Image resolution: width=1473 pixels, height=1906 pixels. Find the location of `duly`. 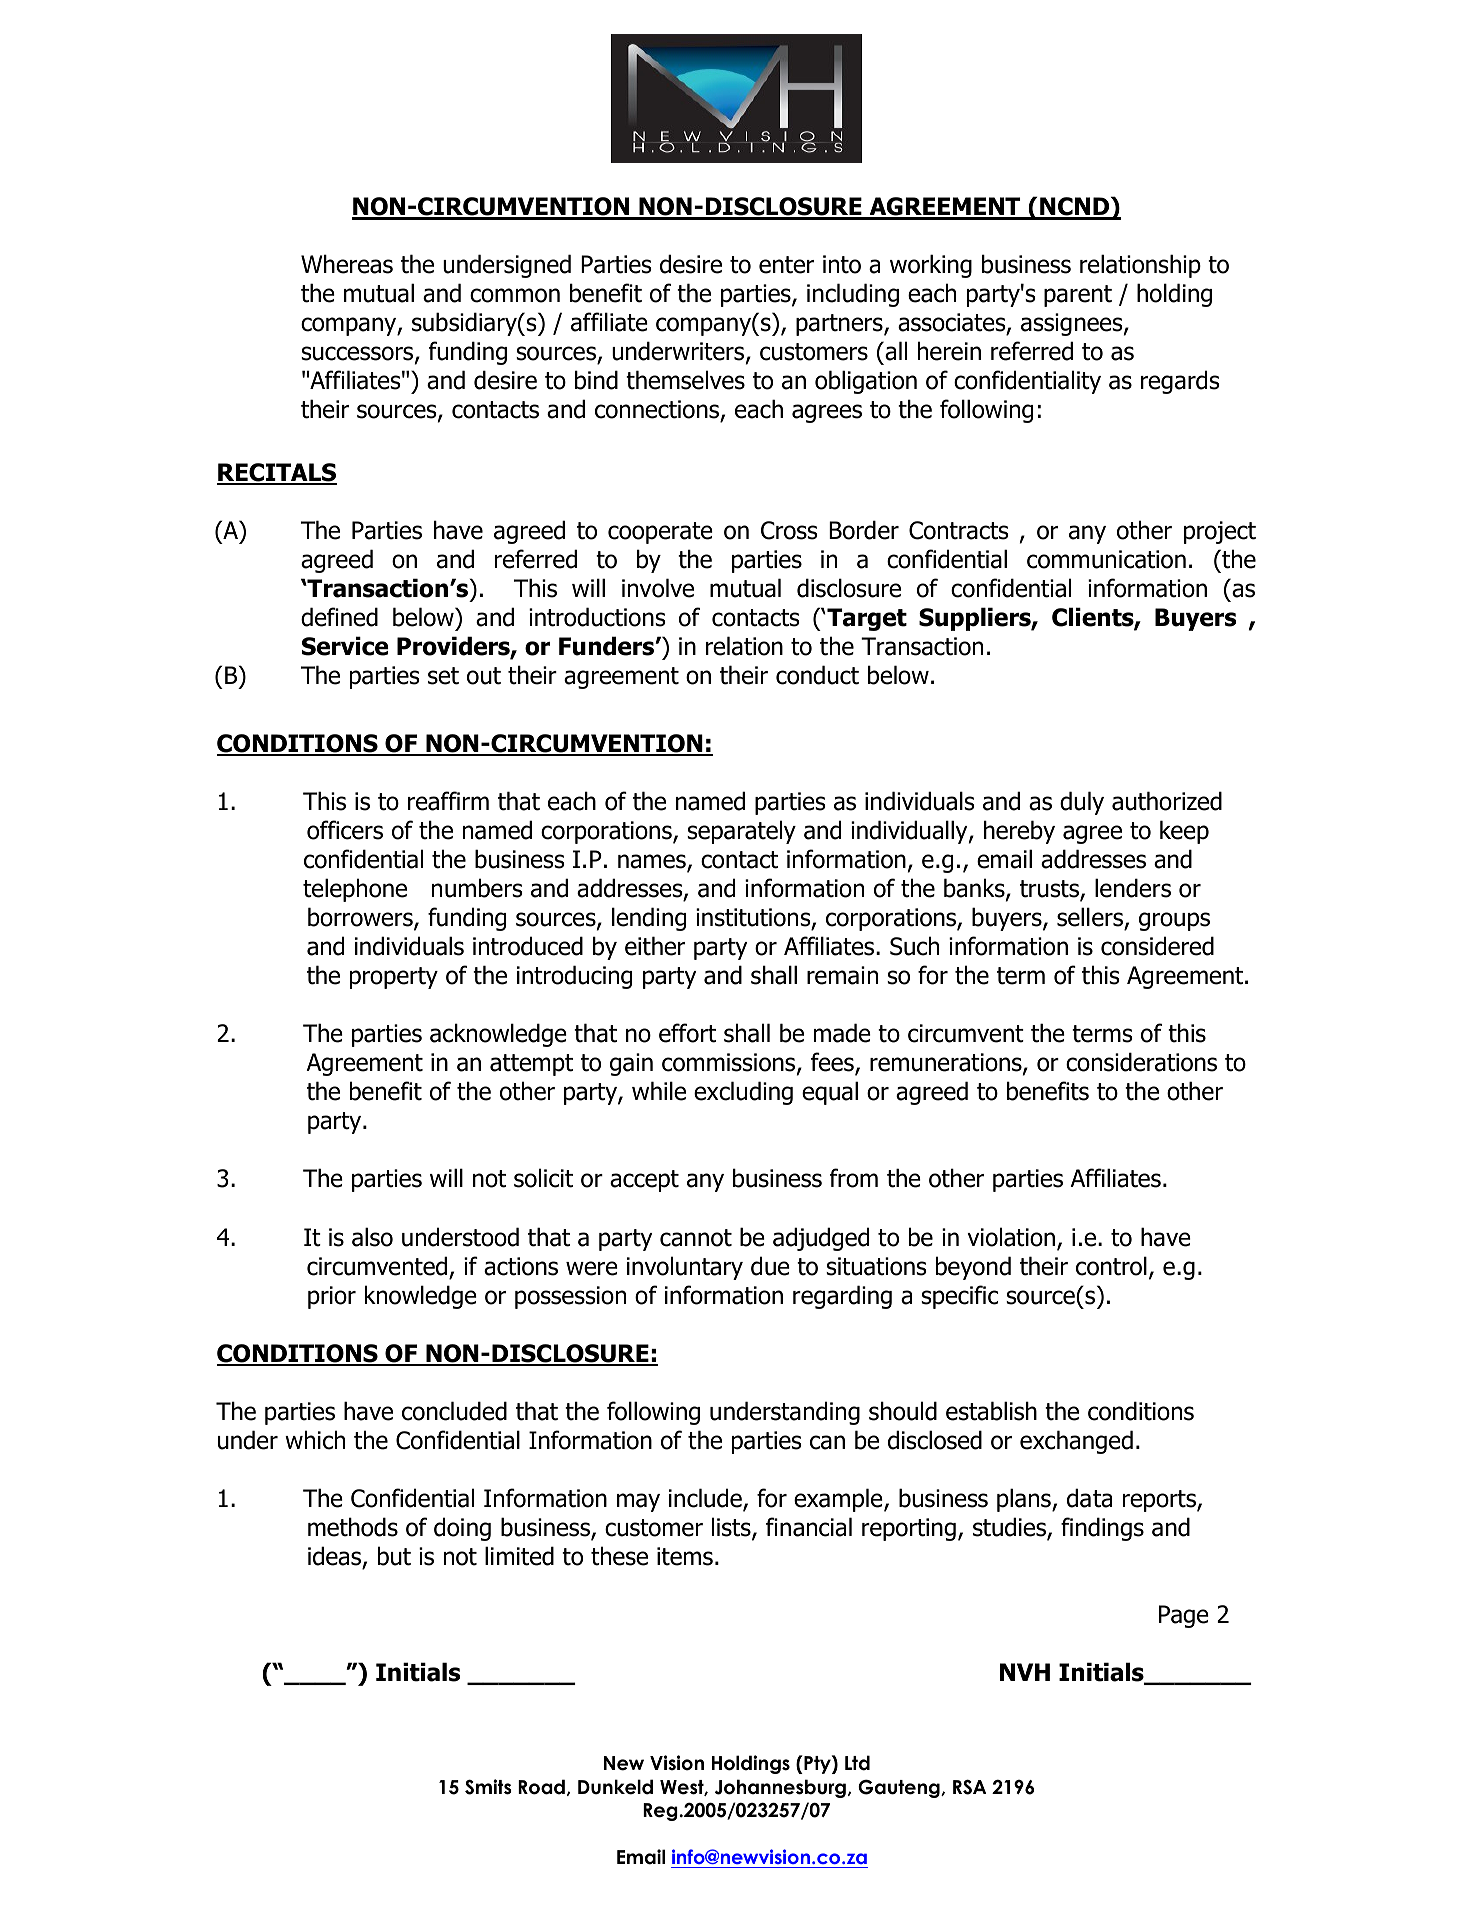

duly is located at coordinates (1082, 803).
